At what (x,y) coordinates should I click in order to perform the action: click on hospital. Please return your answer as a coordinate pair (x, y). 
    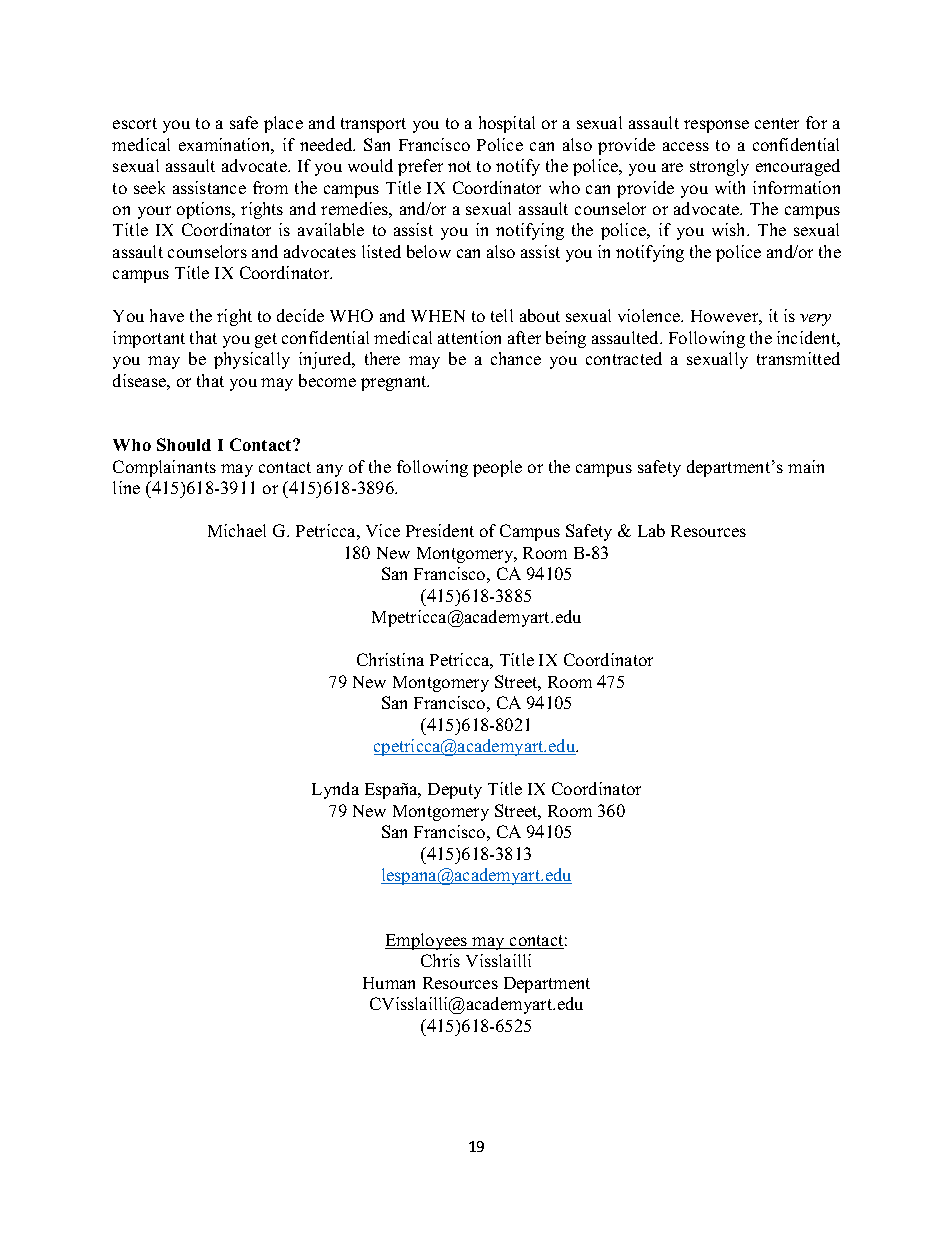
    Looking at the image, I should click on (507, 124).
